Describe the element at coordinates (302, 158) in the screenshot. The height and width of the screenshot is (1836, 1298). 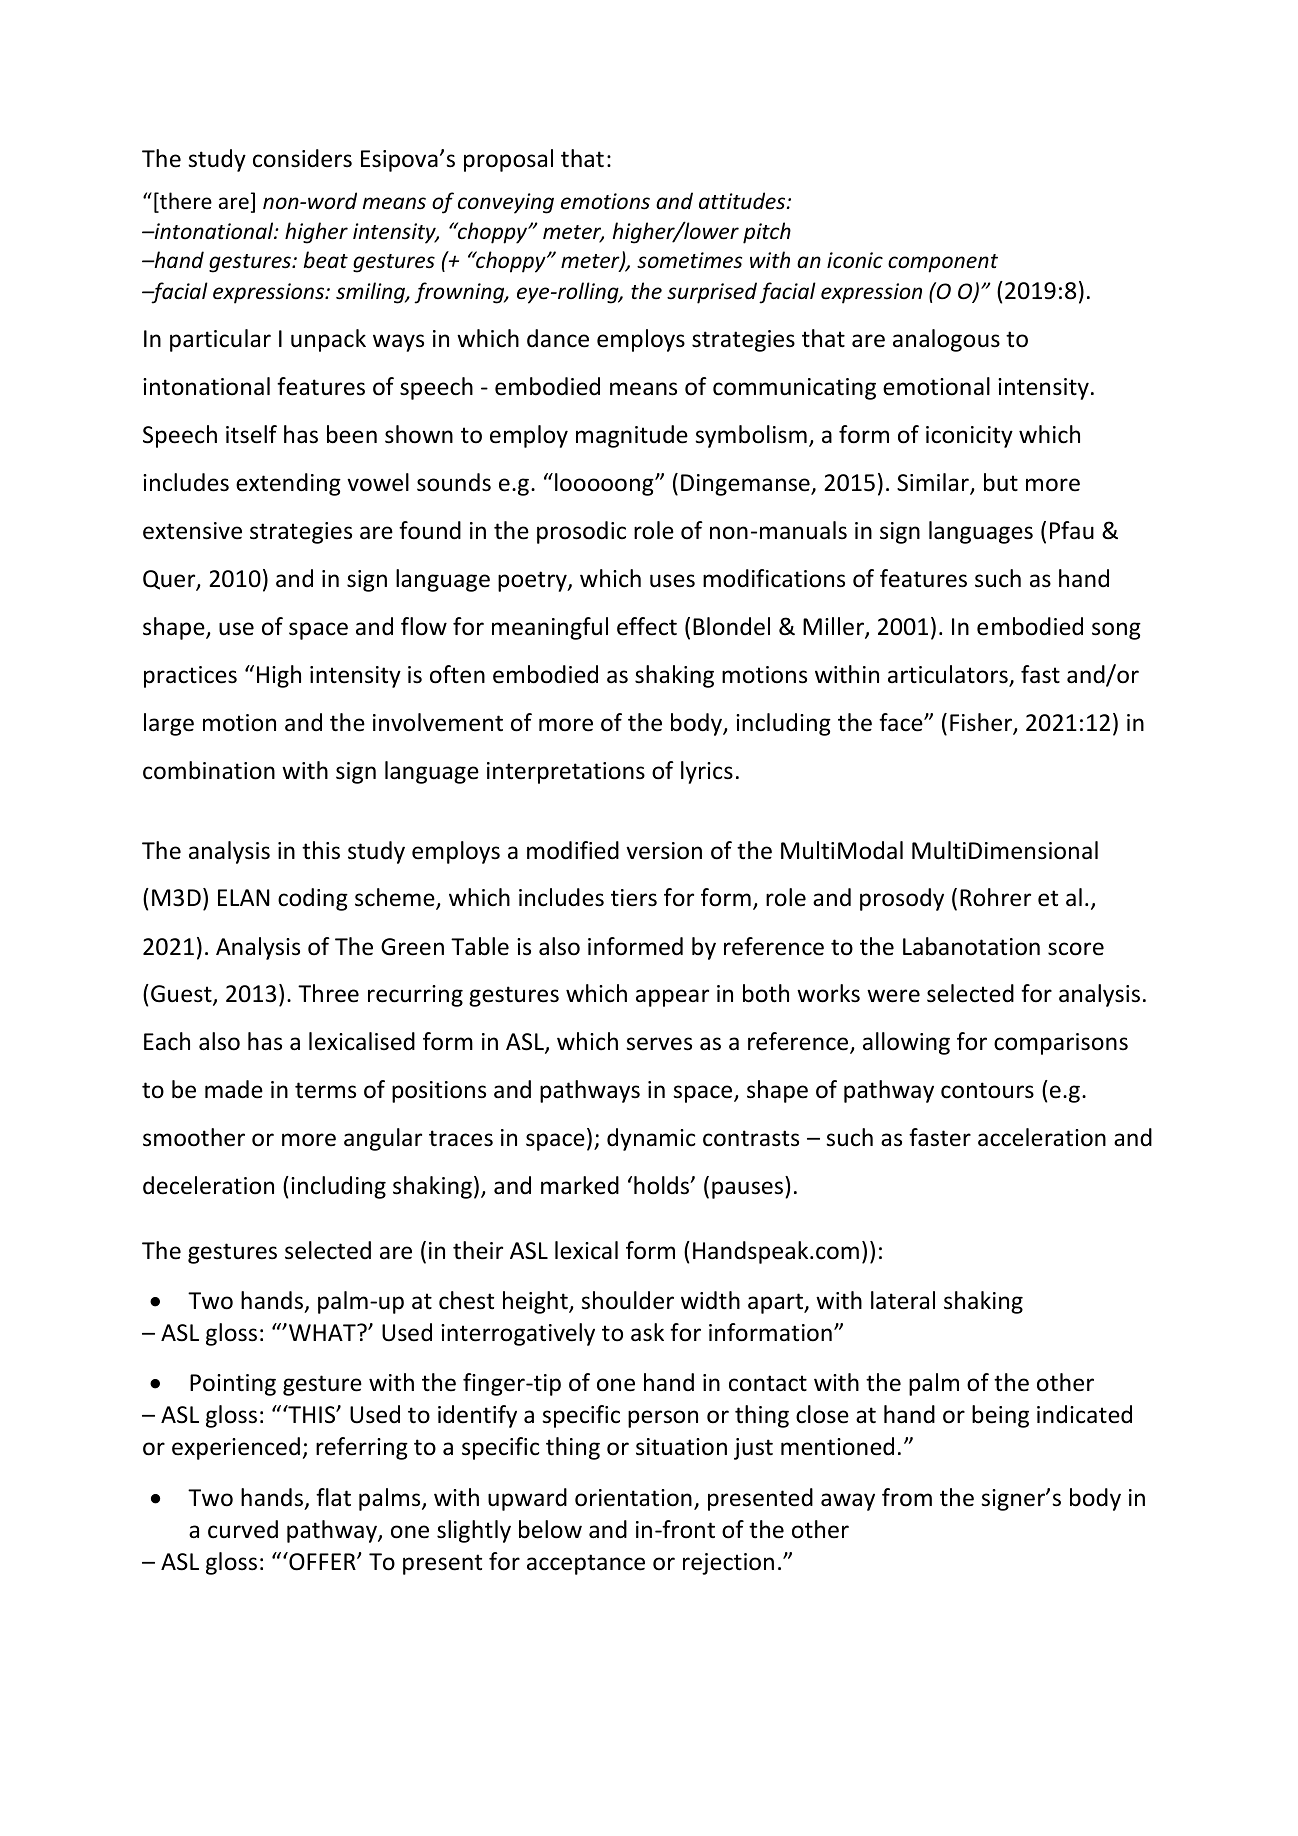
I see `considers` at that location.
